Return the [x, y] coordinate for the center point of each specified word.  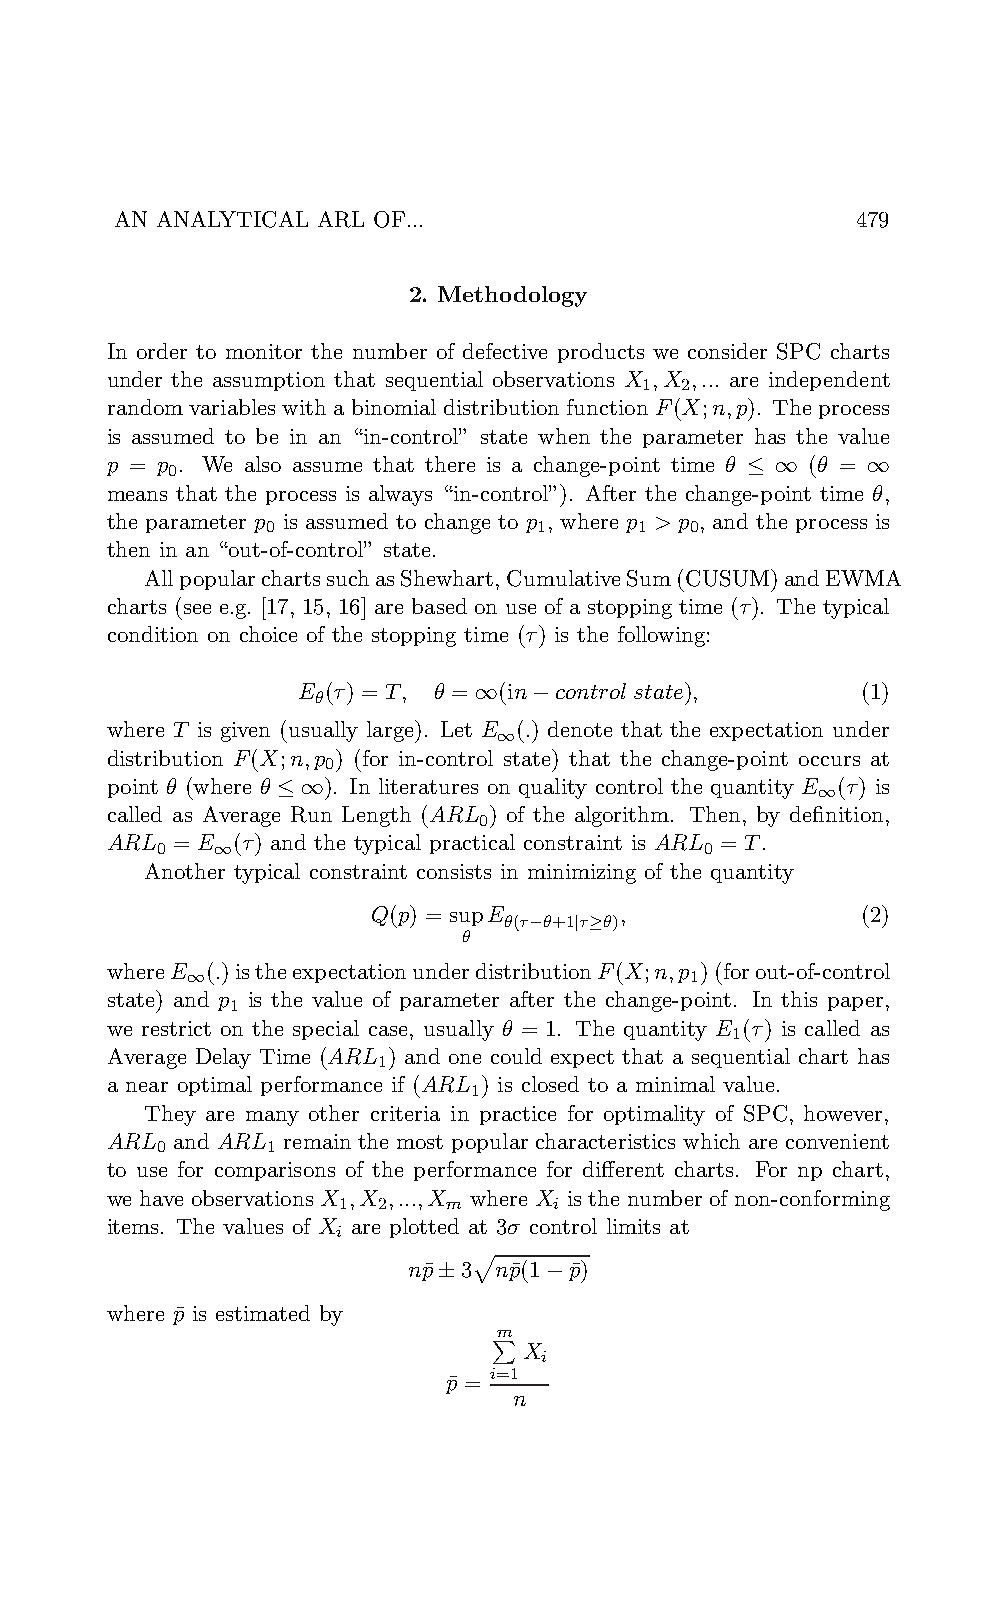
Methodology [512, 296]
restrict [176, 1028]
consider [727, 351]
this [799, 999]
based [439, 606]
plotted [424, 1228]
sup [466, 919]
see [197, 609]
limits [633, 1226]
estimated [263, 1313]
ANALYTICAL [232, 219]
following [661, 636]
